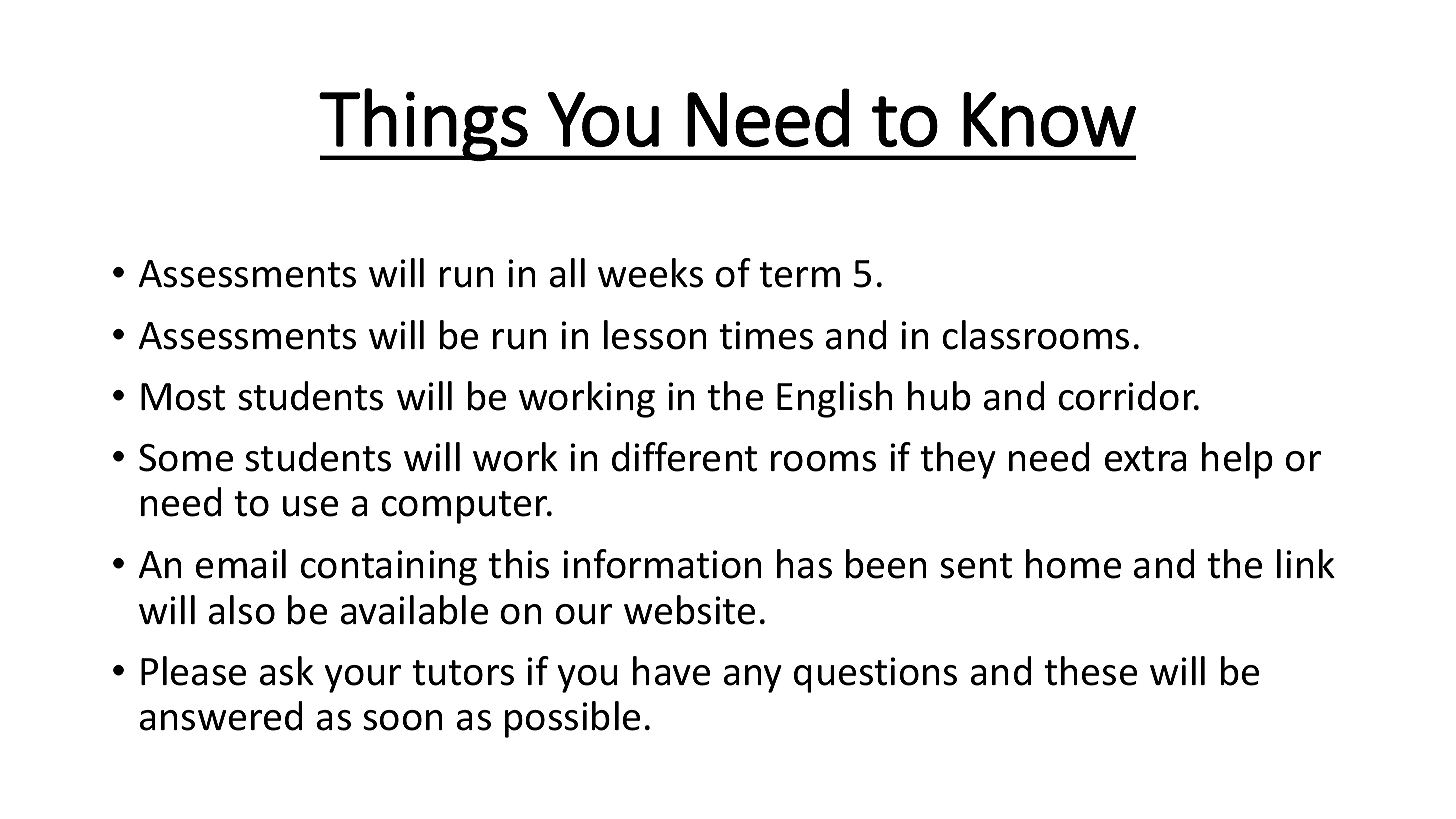 This screenshot has height=819, width=1456. What do you see at coordinates (766, 335) in the screenshot?
I see `times` at bounding box center [766, 335].
